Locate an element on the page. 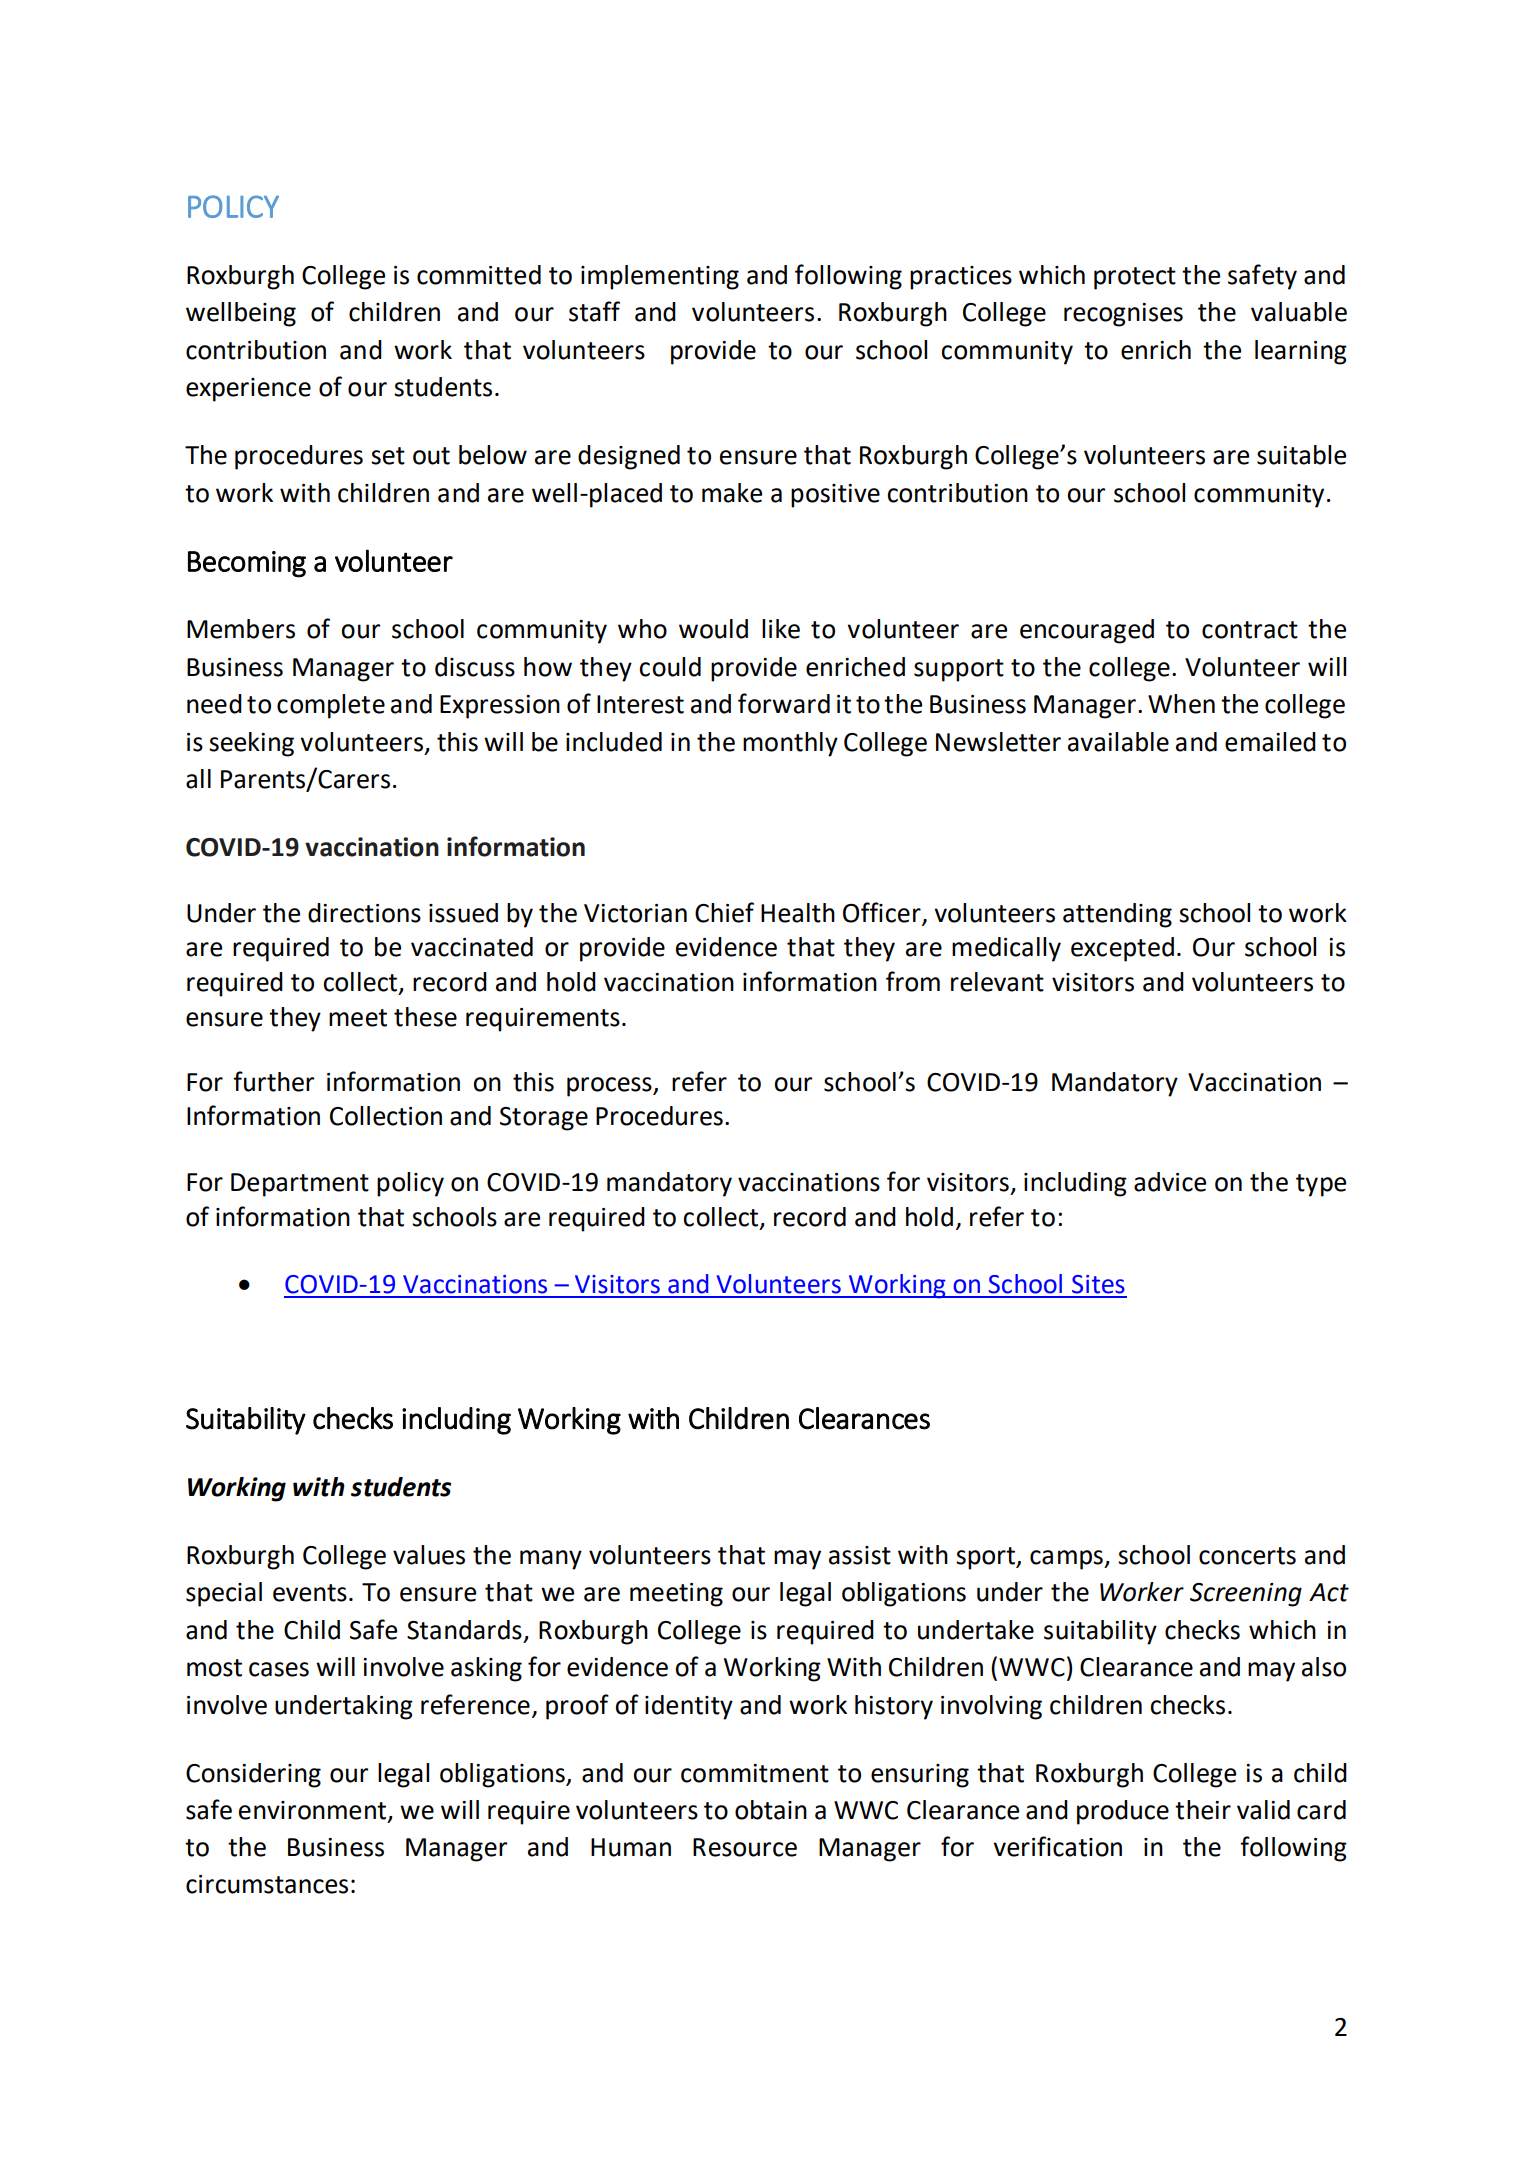 Image resolution: width=1533 pixels, height=2169 pixels. implementing is located at coordinates (660, 277).
